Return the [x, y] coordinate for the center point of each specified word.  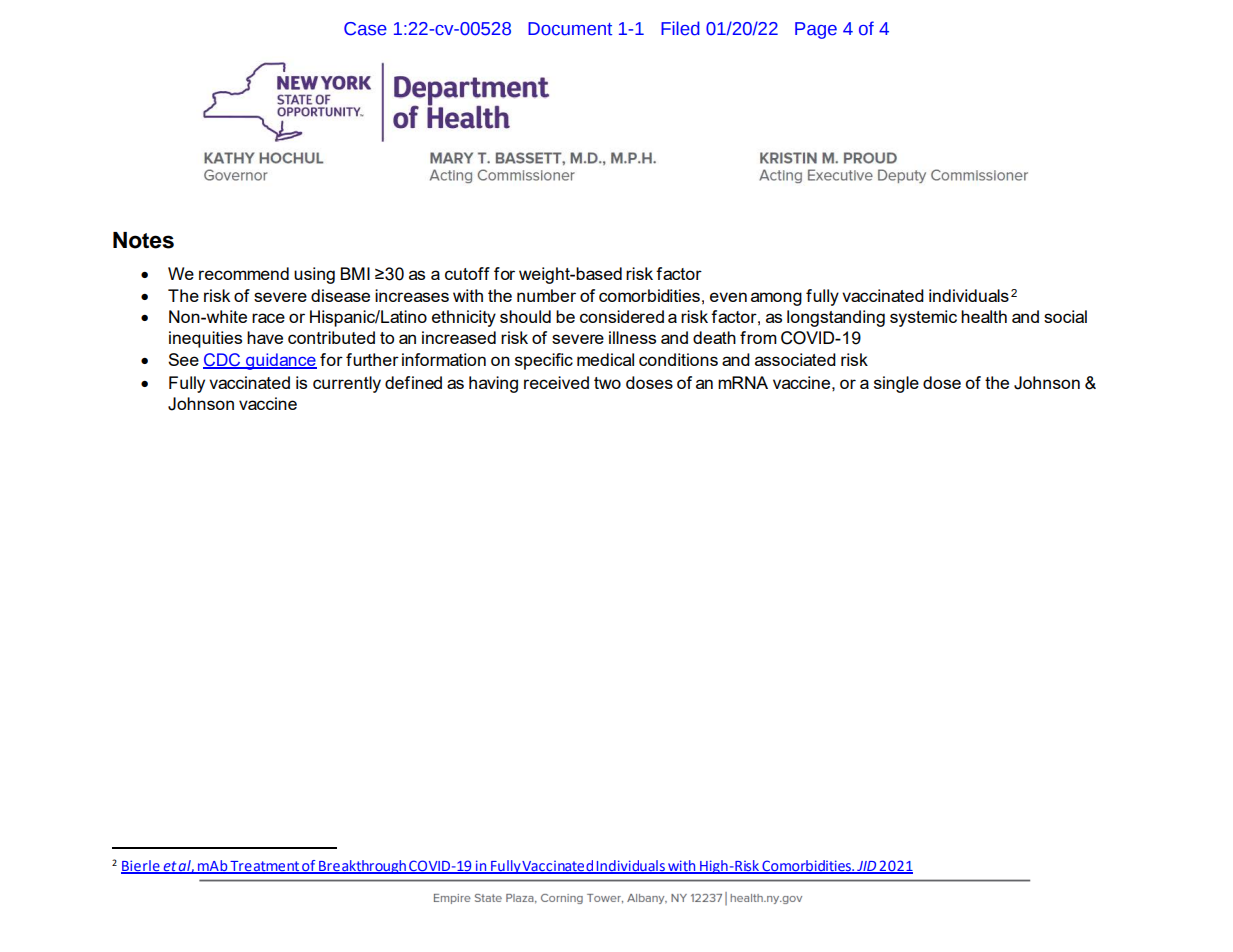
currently [347, 384]
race [268, 318]
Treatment [264, 867]
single [896, 384]
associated [795, 359]
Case [365, 29]
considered [622, 316]
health [984, 316]
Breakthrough [362, 867]
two [607, 383]
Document [570, 29]
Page [816, 30]
